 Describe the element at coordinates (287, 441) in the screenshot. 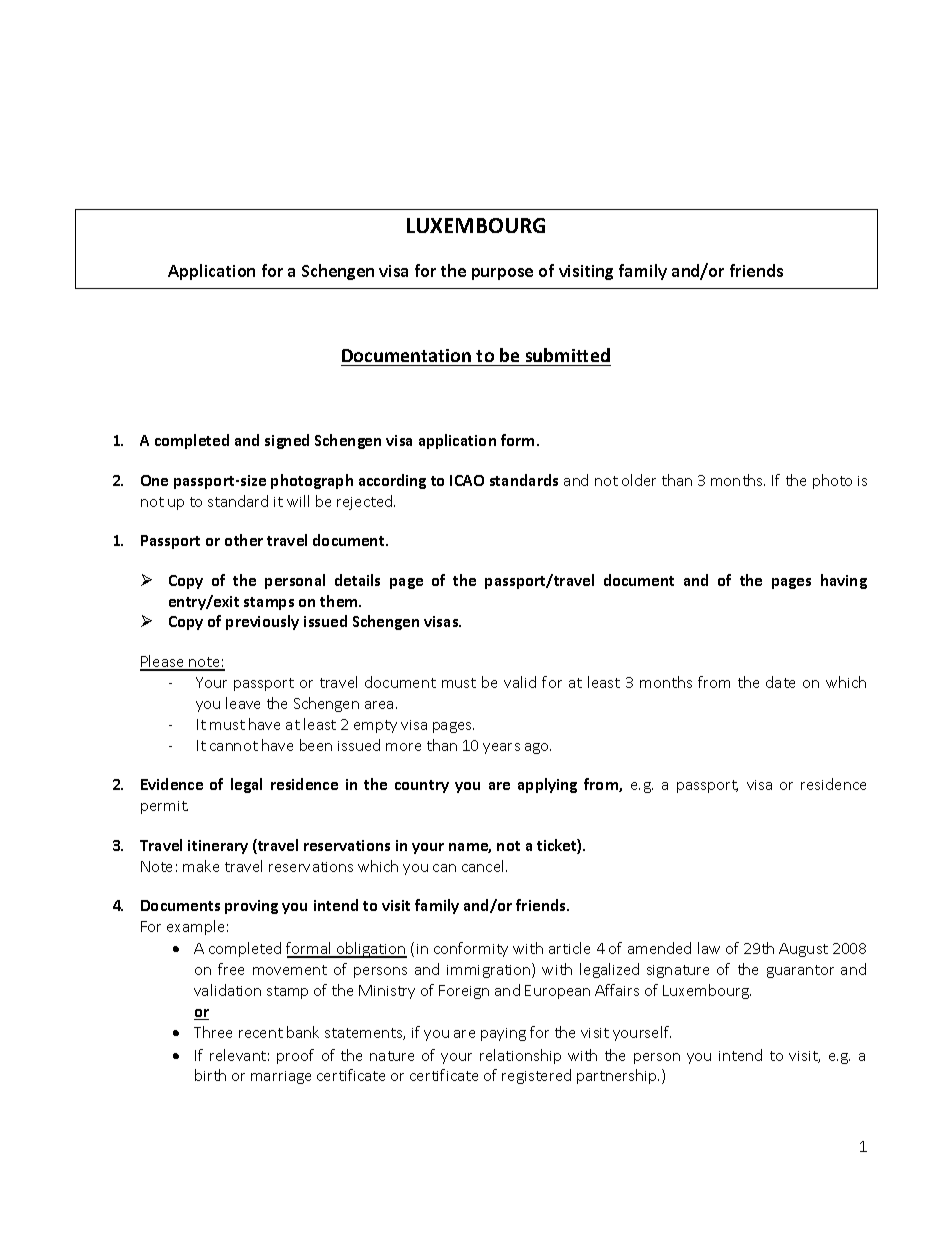

I see `signed` at that location.
